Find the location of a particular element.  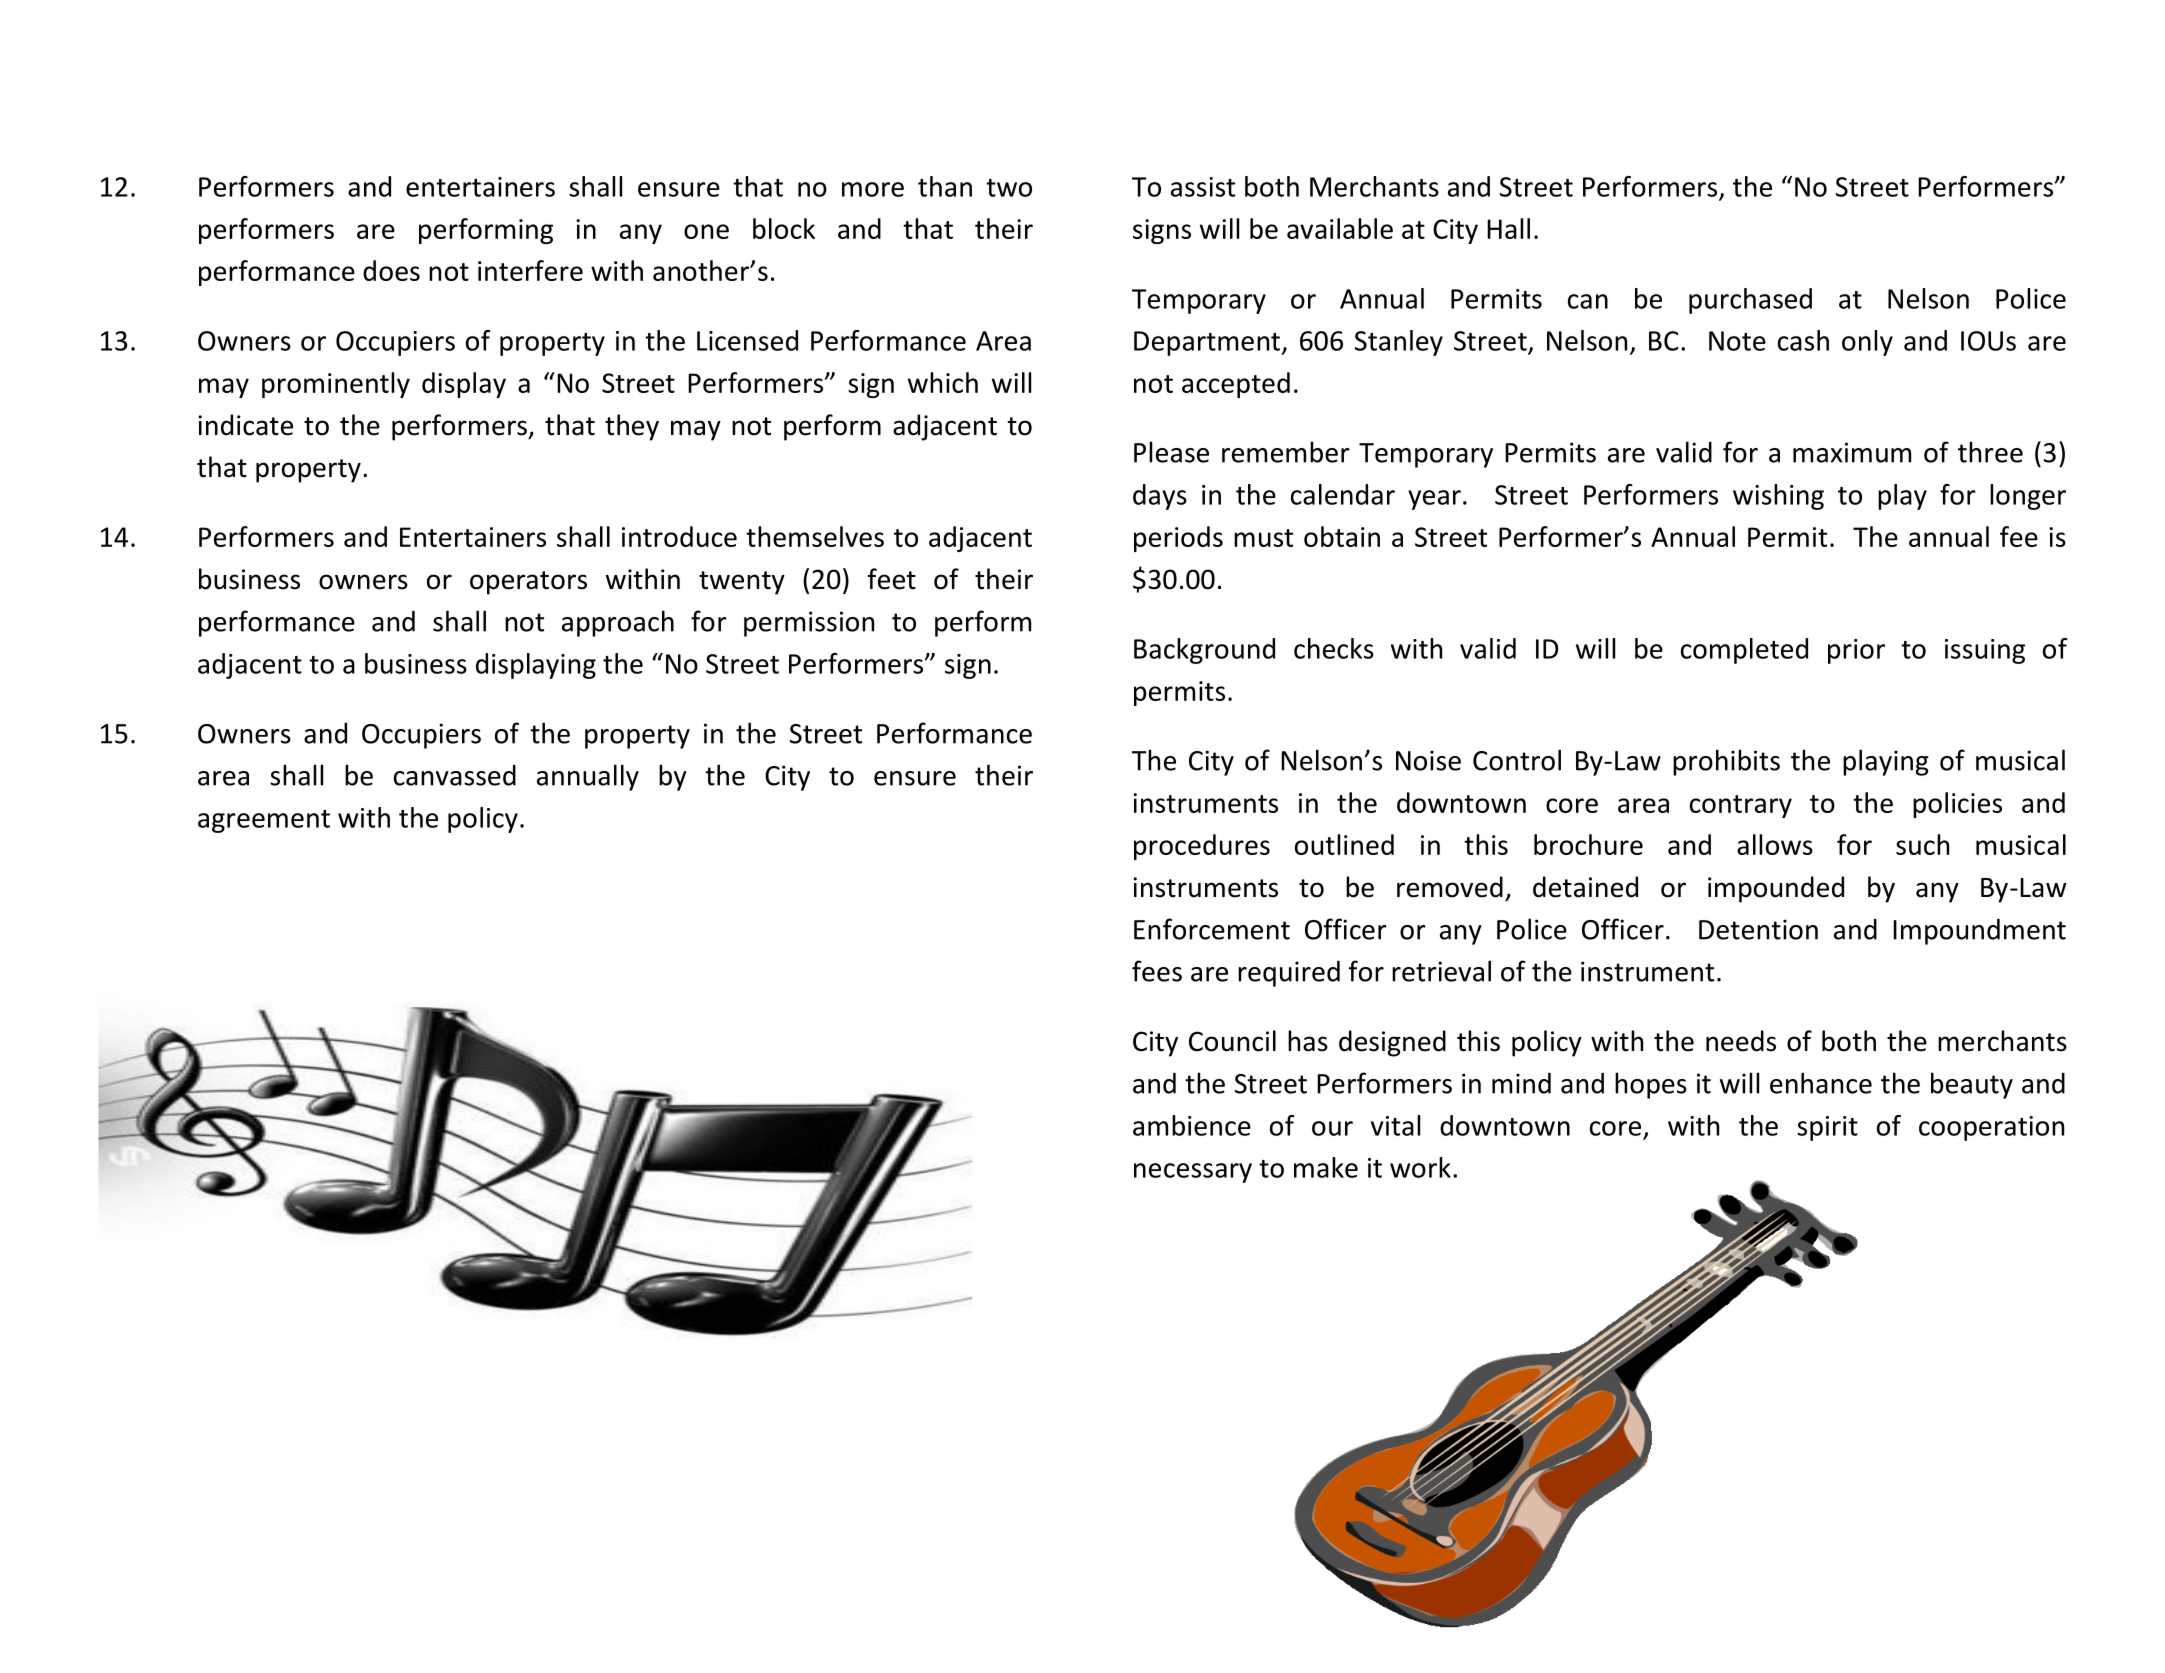

they is located at coordinates (632, 427).
